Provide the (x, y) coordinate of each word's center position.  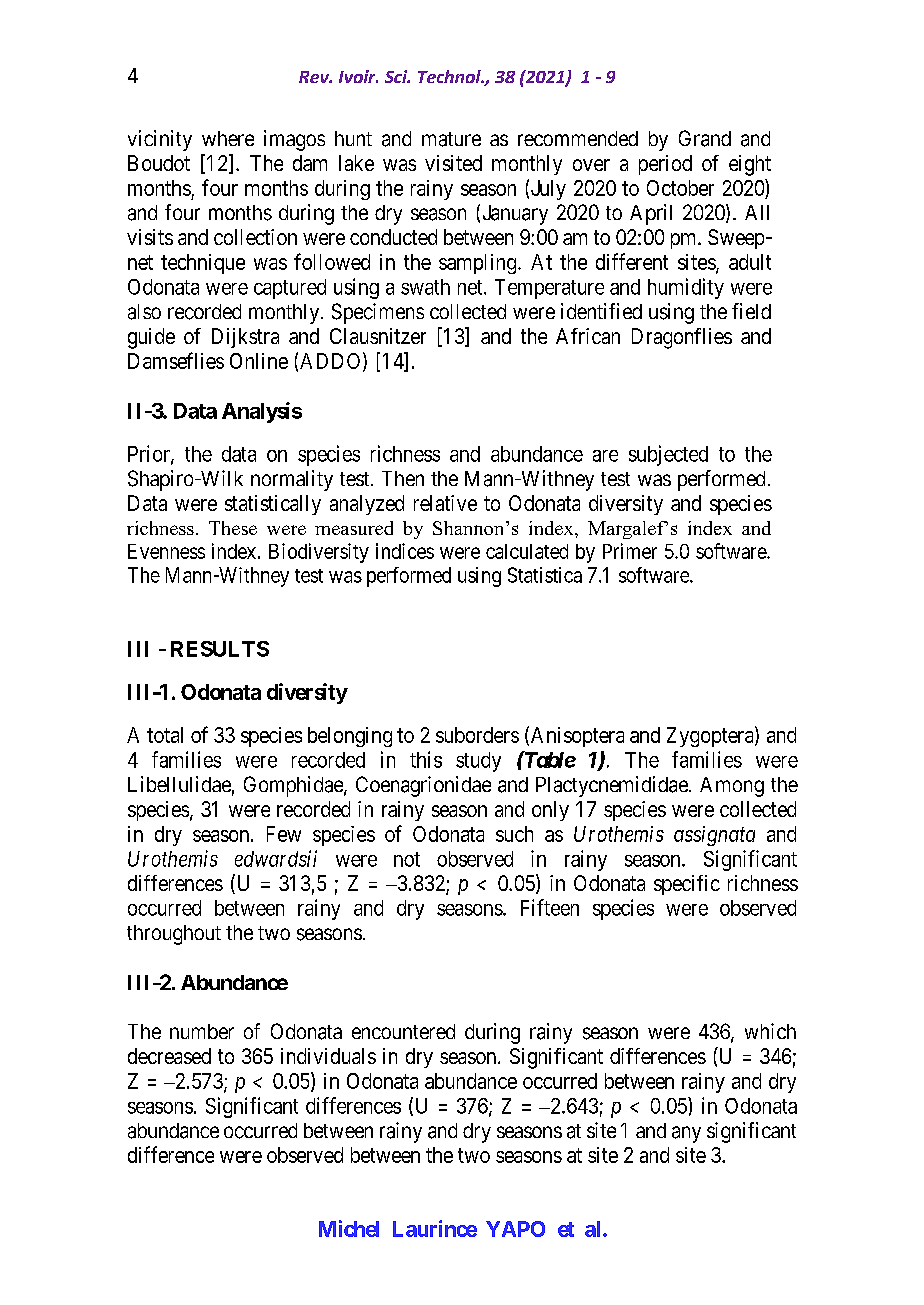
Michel (349, 1228)
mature (451, 139)
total (165, 735)
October (680, 188)
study (478, 762)
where (228, 138)
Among (732, 787)
